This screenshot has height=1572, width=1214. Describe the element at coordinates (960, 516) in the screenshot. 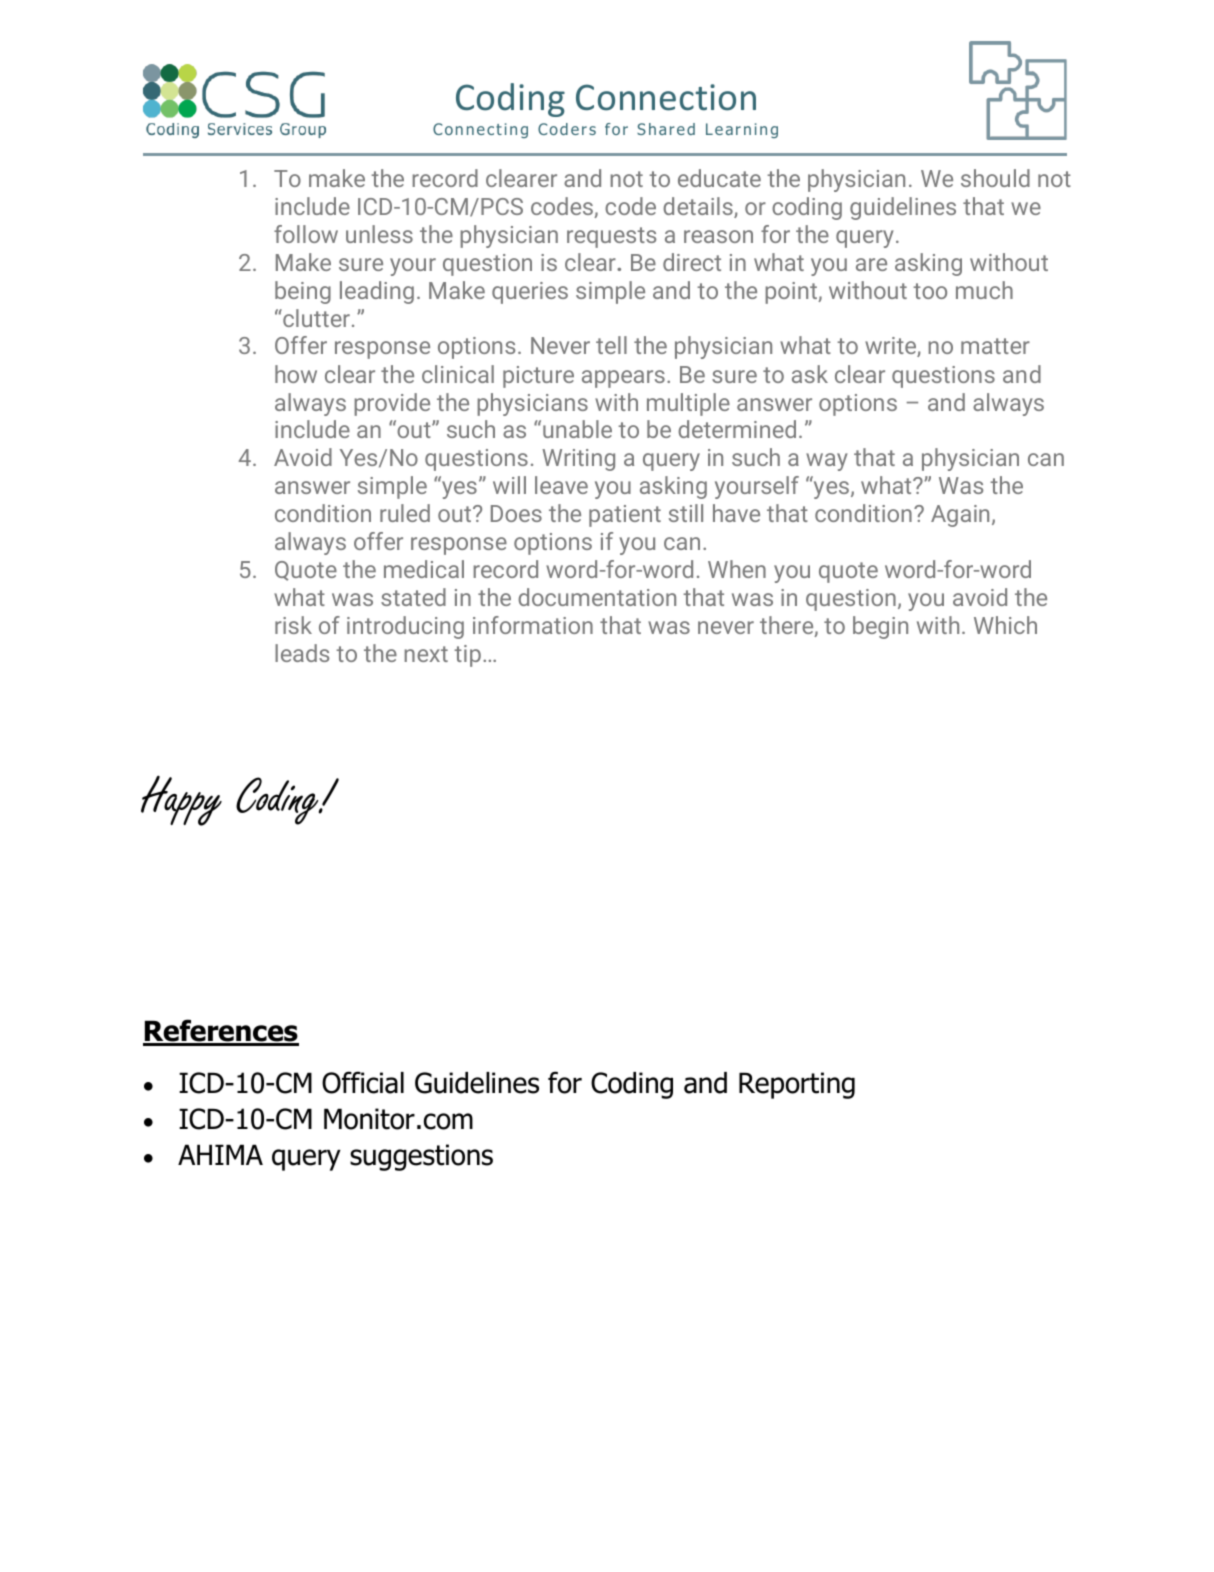

I see `Again` at that location.
